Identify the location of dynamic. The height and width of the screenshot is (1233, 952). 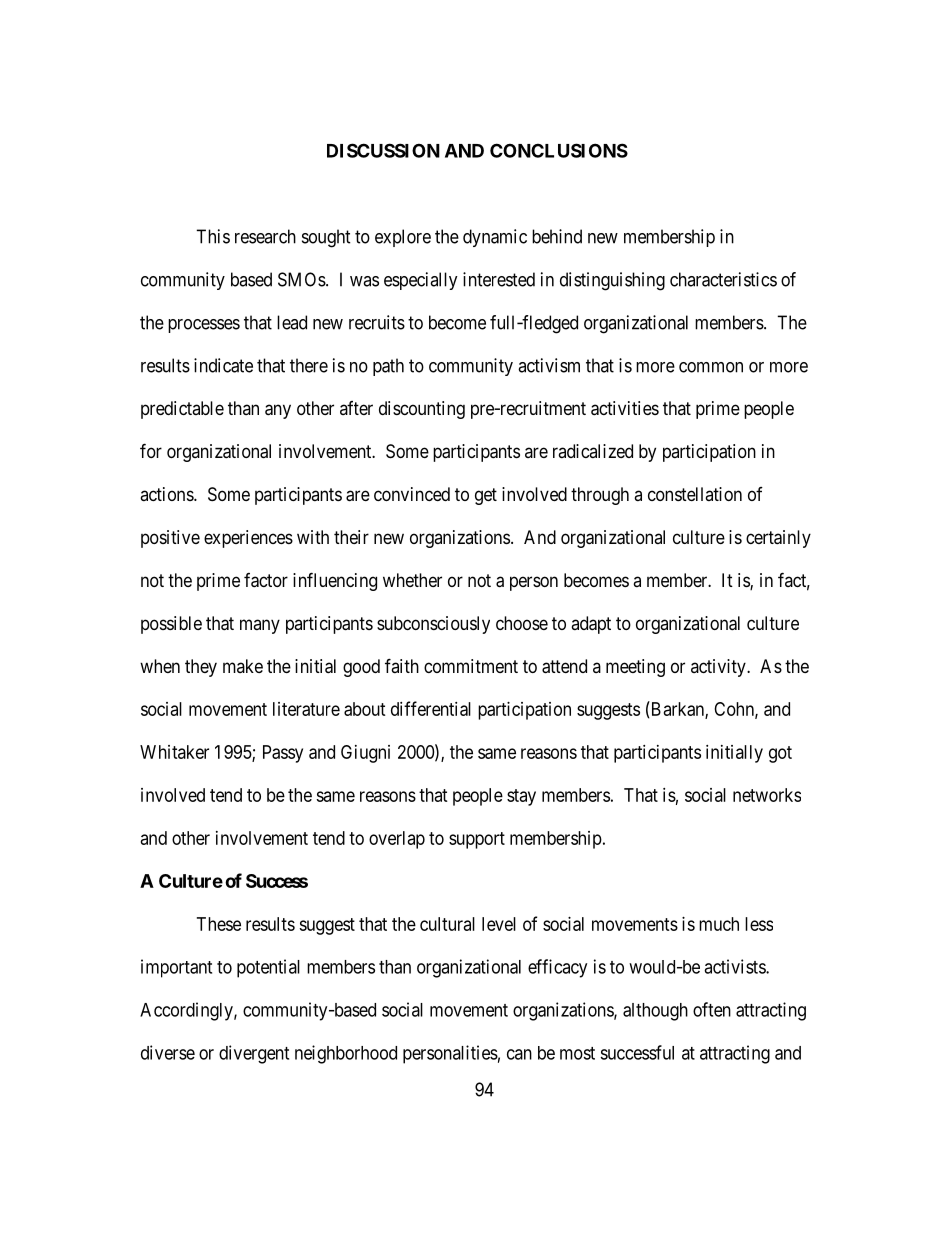
(495, 238).
